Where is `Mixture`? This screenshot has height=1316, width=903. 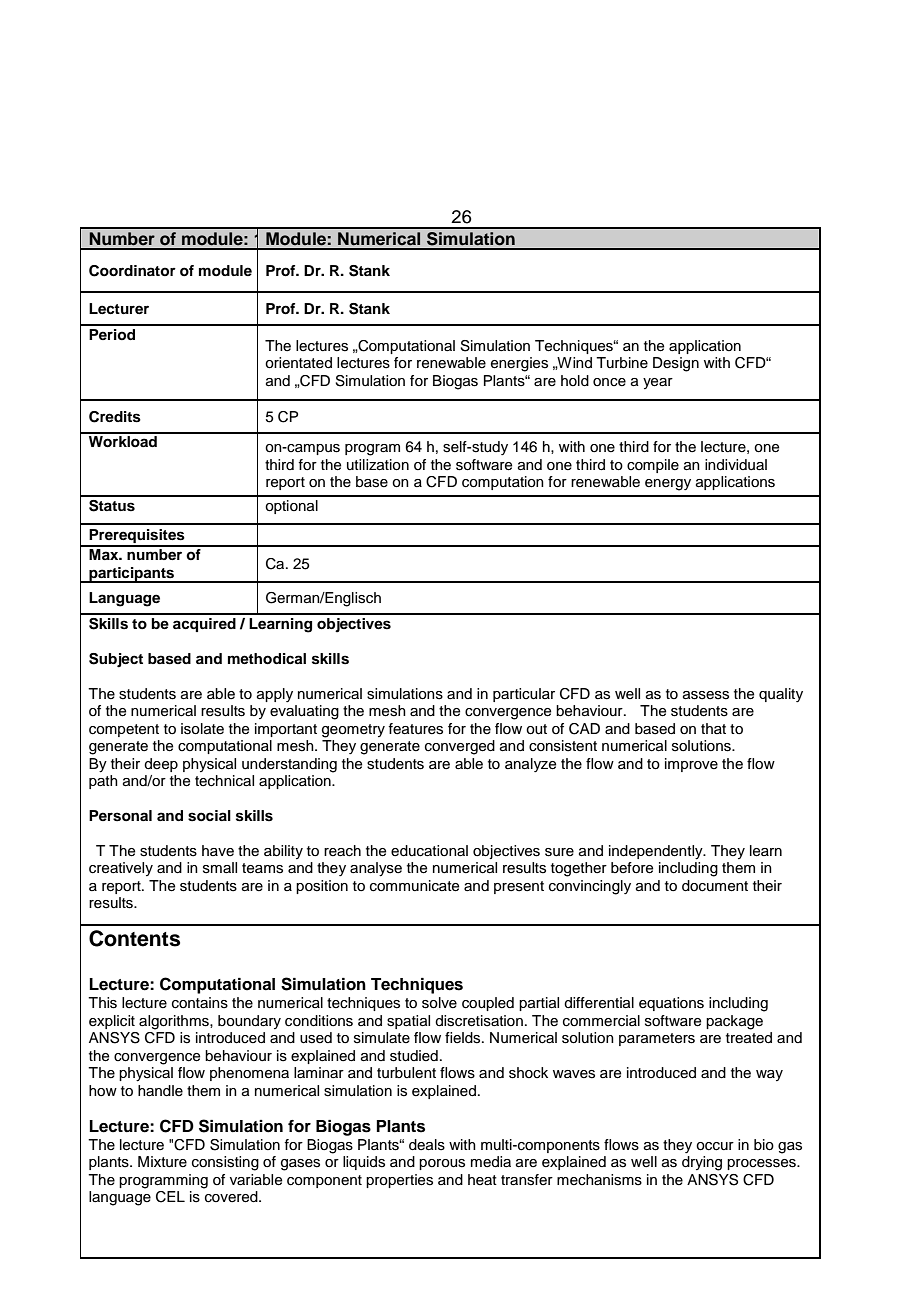
Mixture is located at coordinates (162, 1161).
